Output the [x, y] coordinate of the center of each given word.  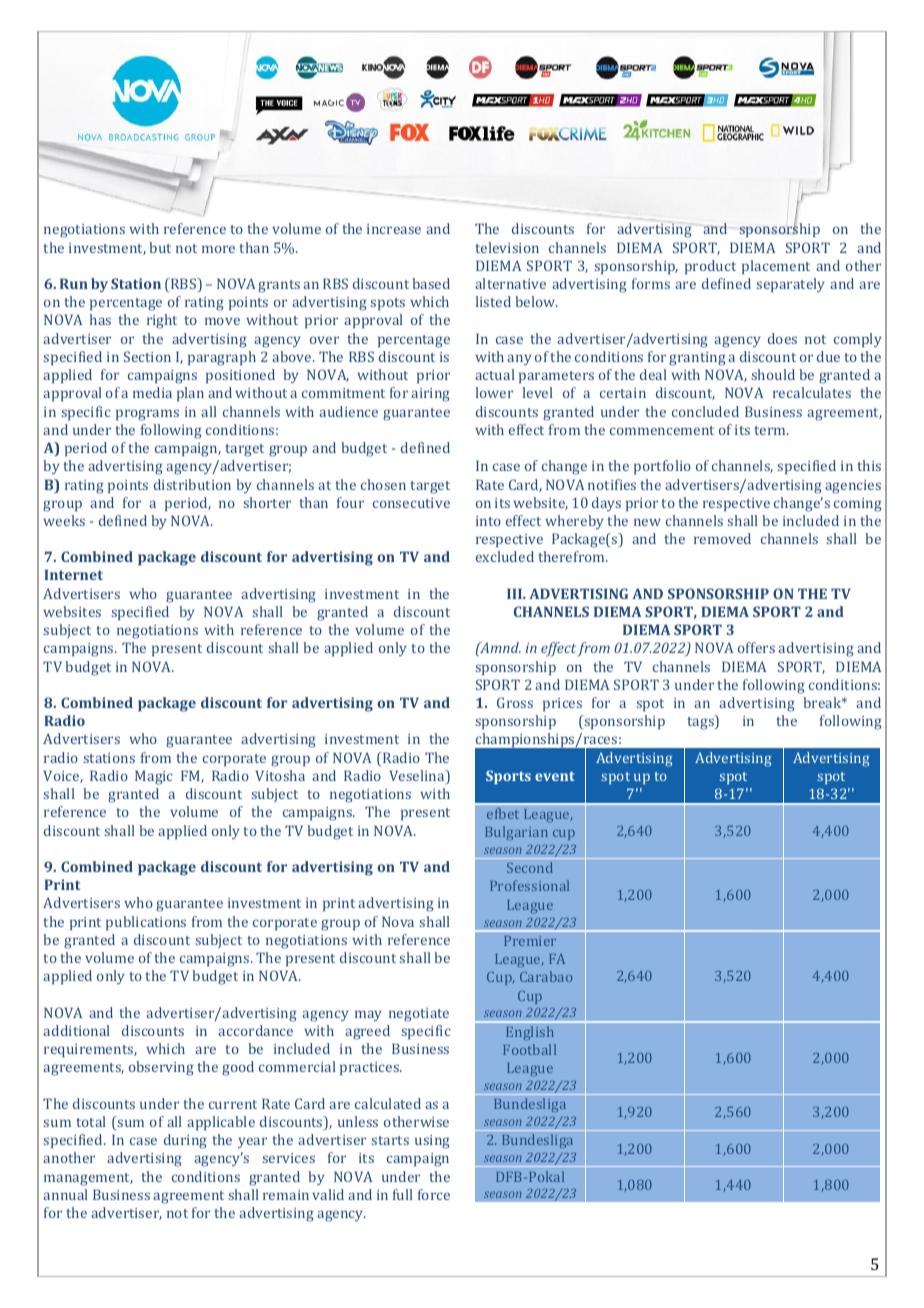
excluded [505, 556]
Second [530, 867]
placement [776, 267]
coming [857, 505]
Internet [73, 574]
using [432, 1142]
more [218, 249]
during [185, 1141]
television [507, 247]
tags [701, 722]
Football [529, 1049]
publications [146, 923]
